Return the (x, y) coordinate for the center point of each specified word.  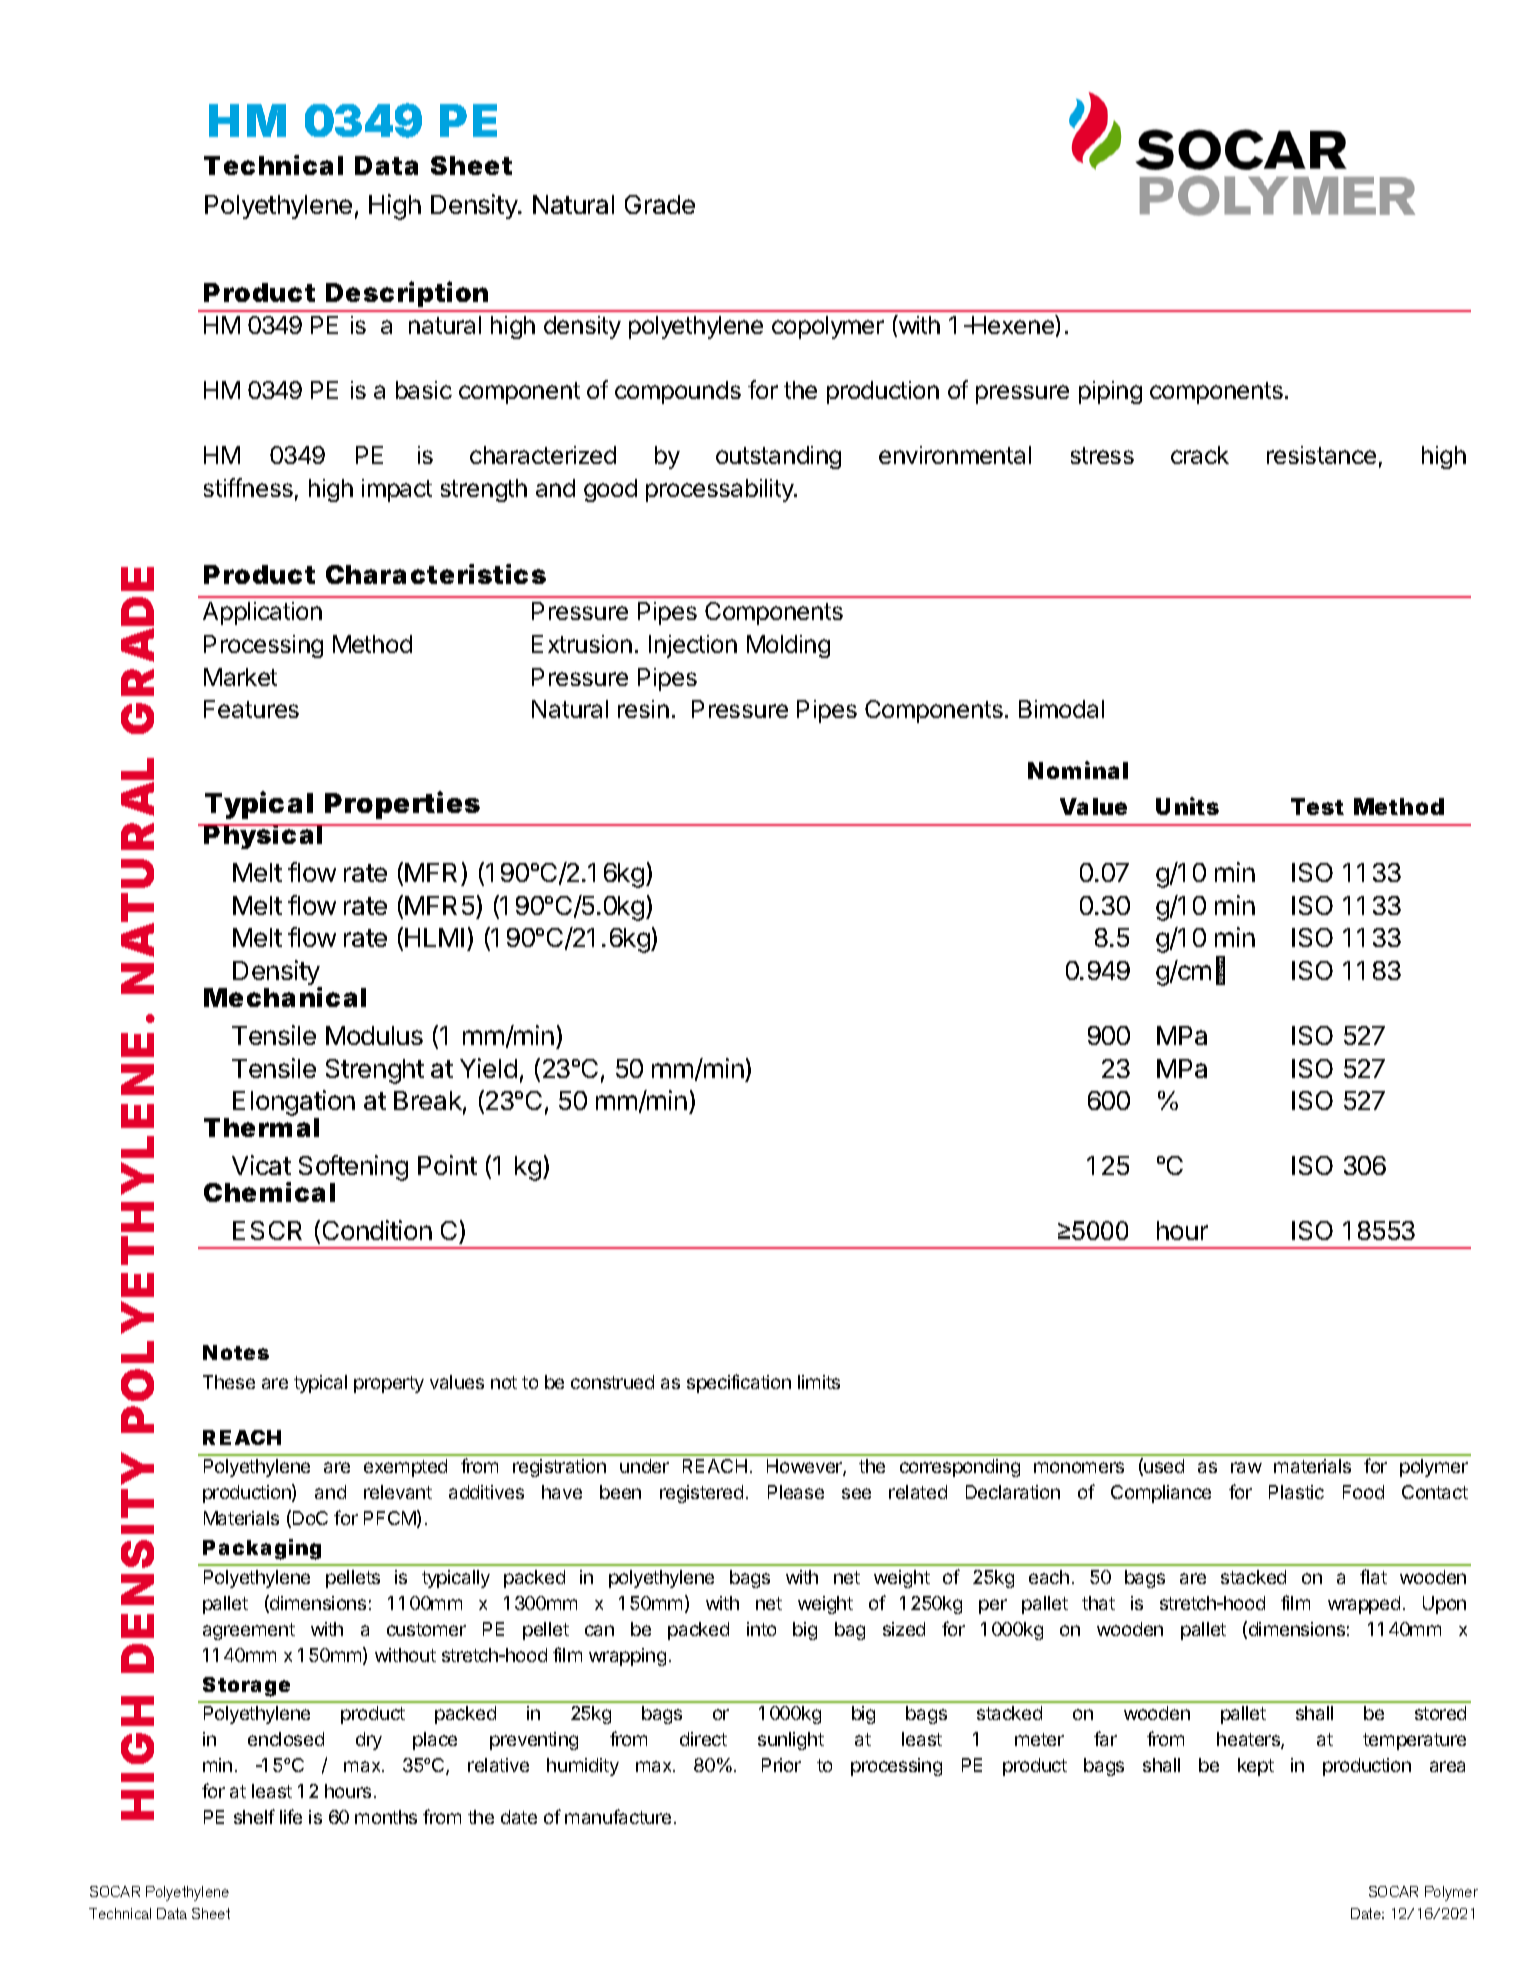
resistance (1321, 455)
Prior (781, 1765)
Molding (788, 646)
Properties (402, 805)
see (856, 1493)
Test (1317, 806)
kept (1256, 1767)
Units (1187, 806)
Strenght (375, 1071)
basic (424, 390)
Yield (488, 1068)
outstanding (778, 457)
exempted (405, 1468)
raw (1246, 1467)
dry (369, 1741)
